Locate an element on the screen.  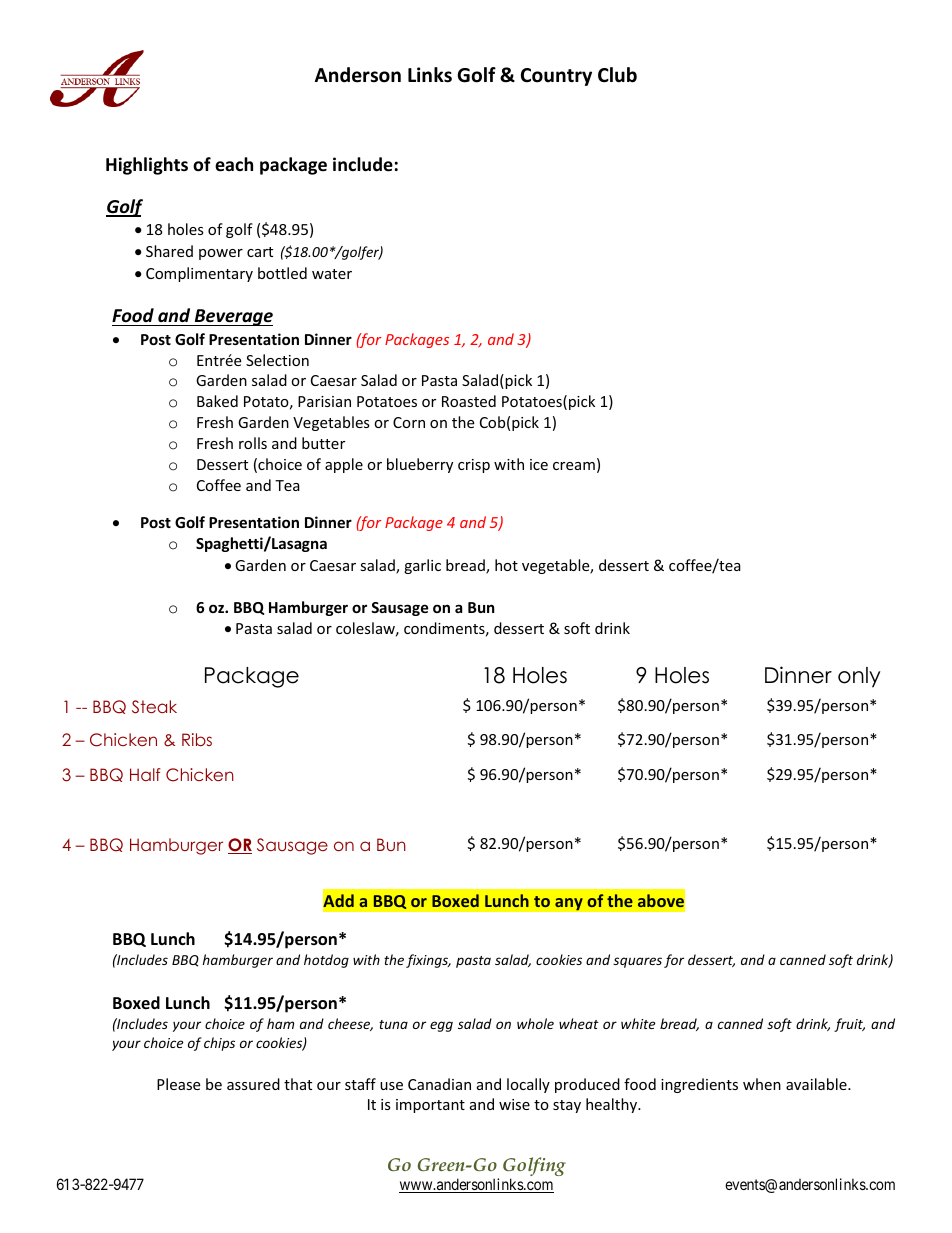
each is located at coordinates (234, 164).
